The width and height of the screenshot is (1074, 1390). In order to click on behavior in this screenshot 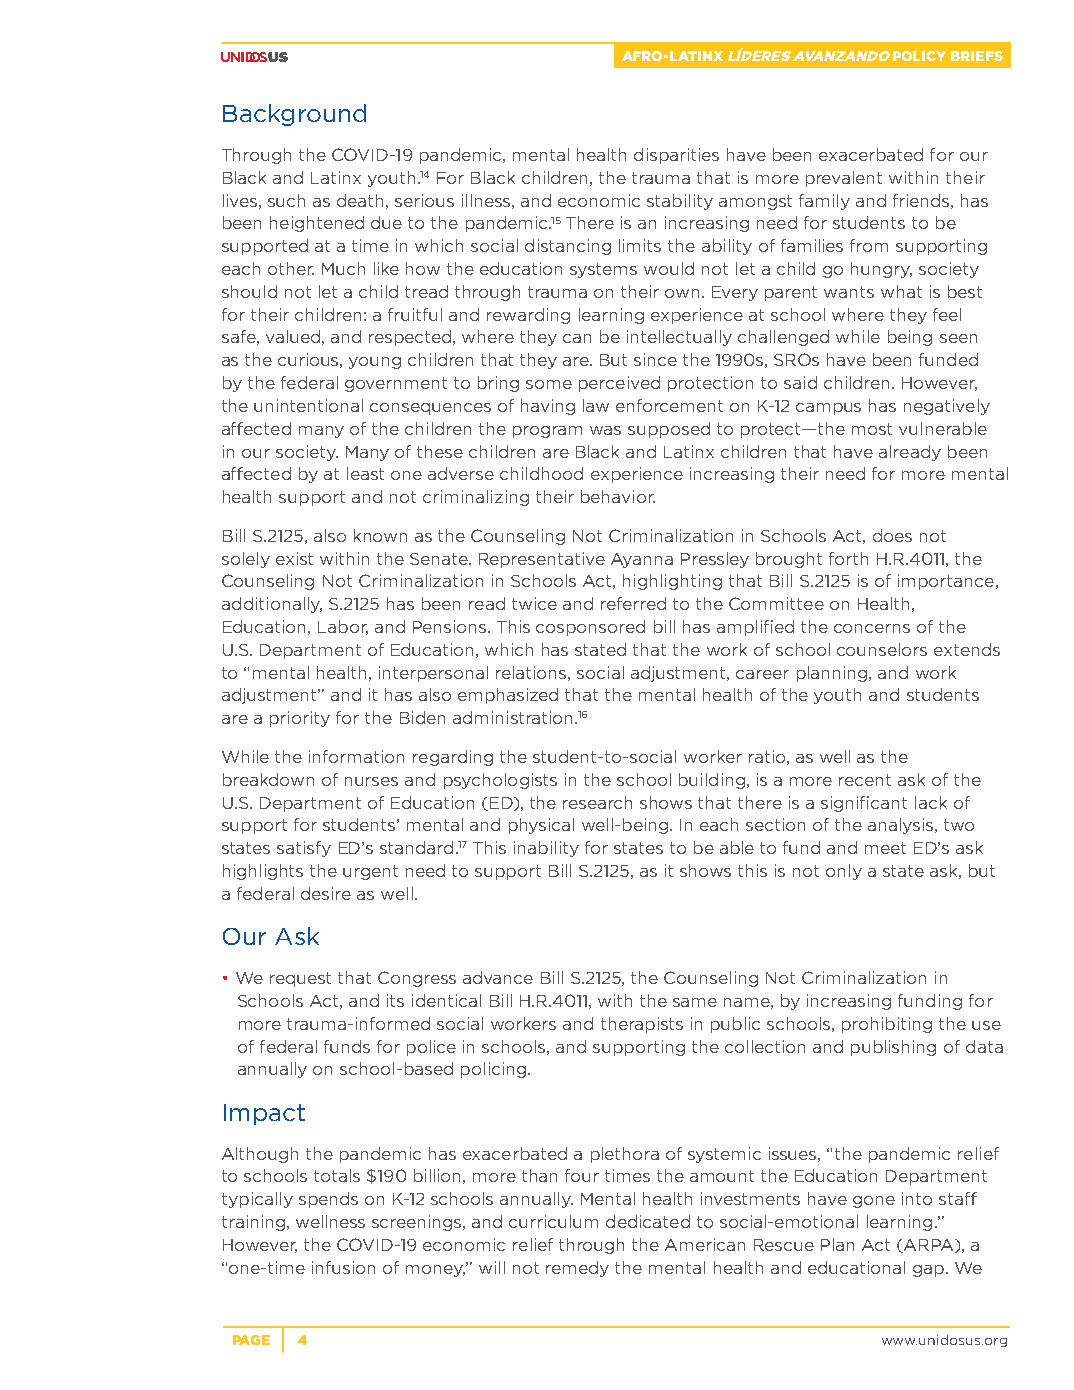, I will do `click(618, 496)`.
